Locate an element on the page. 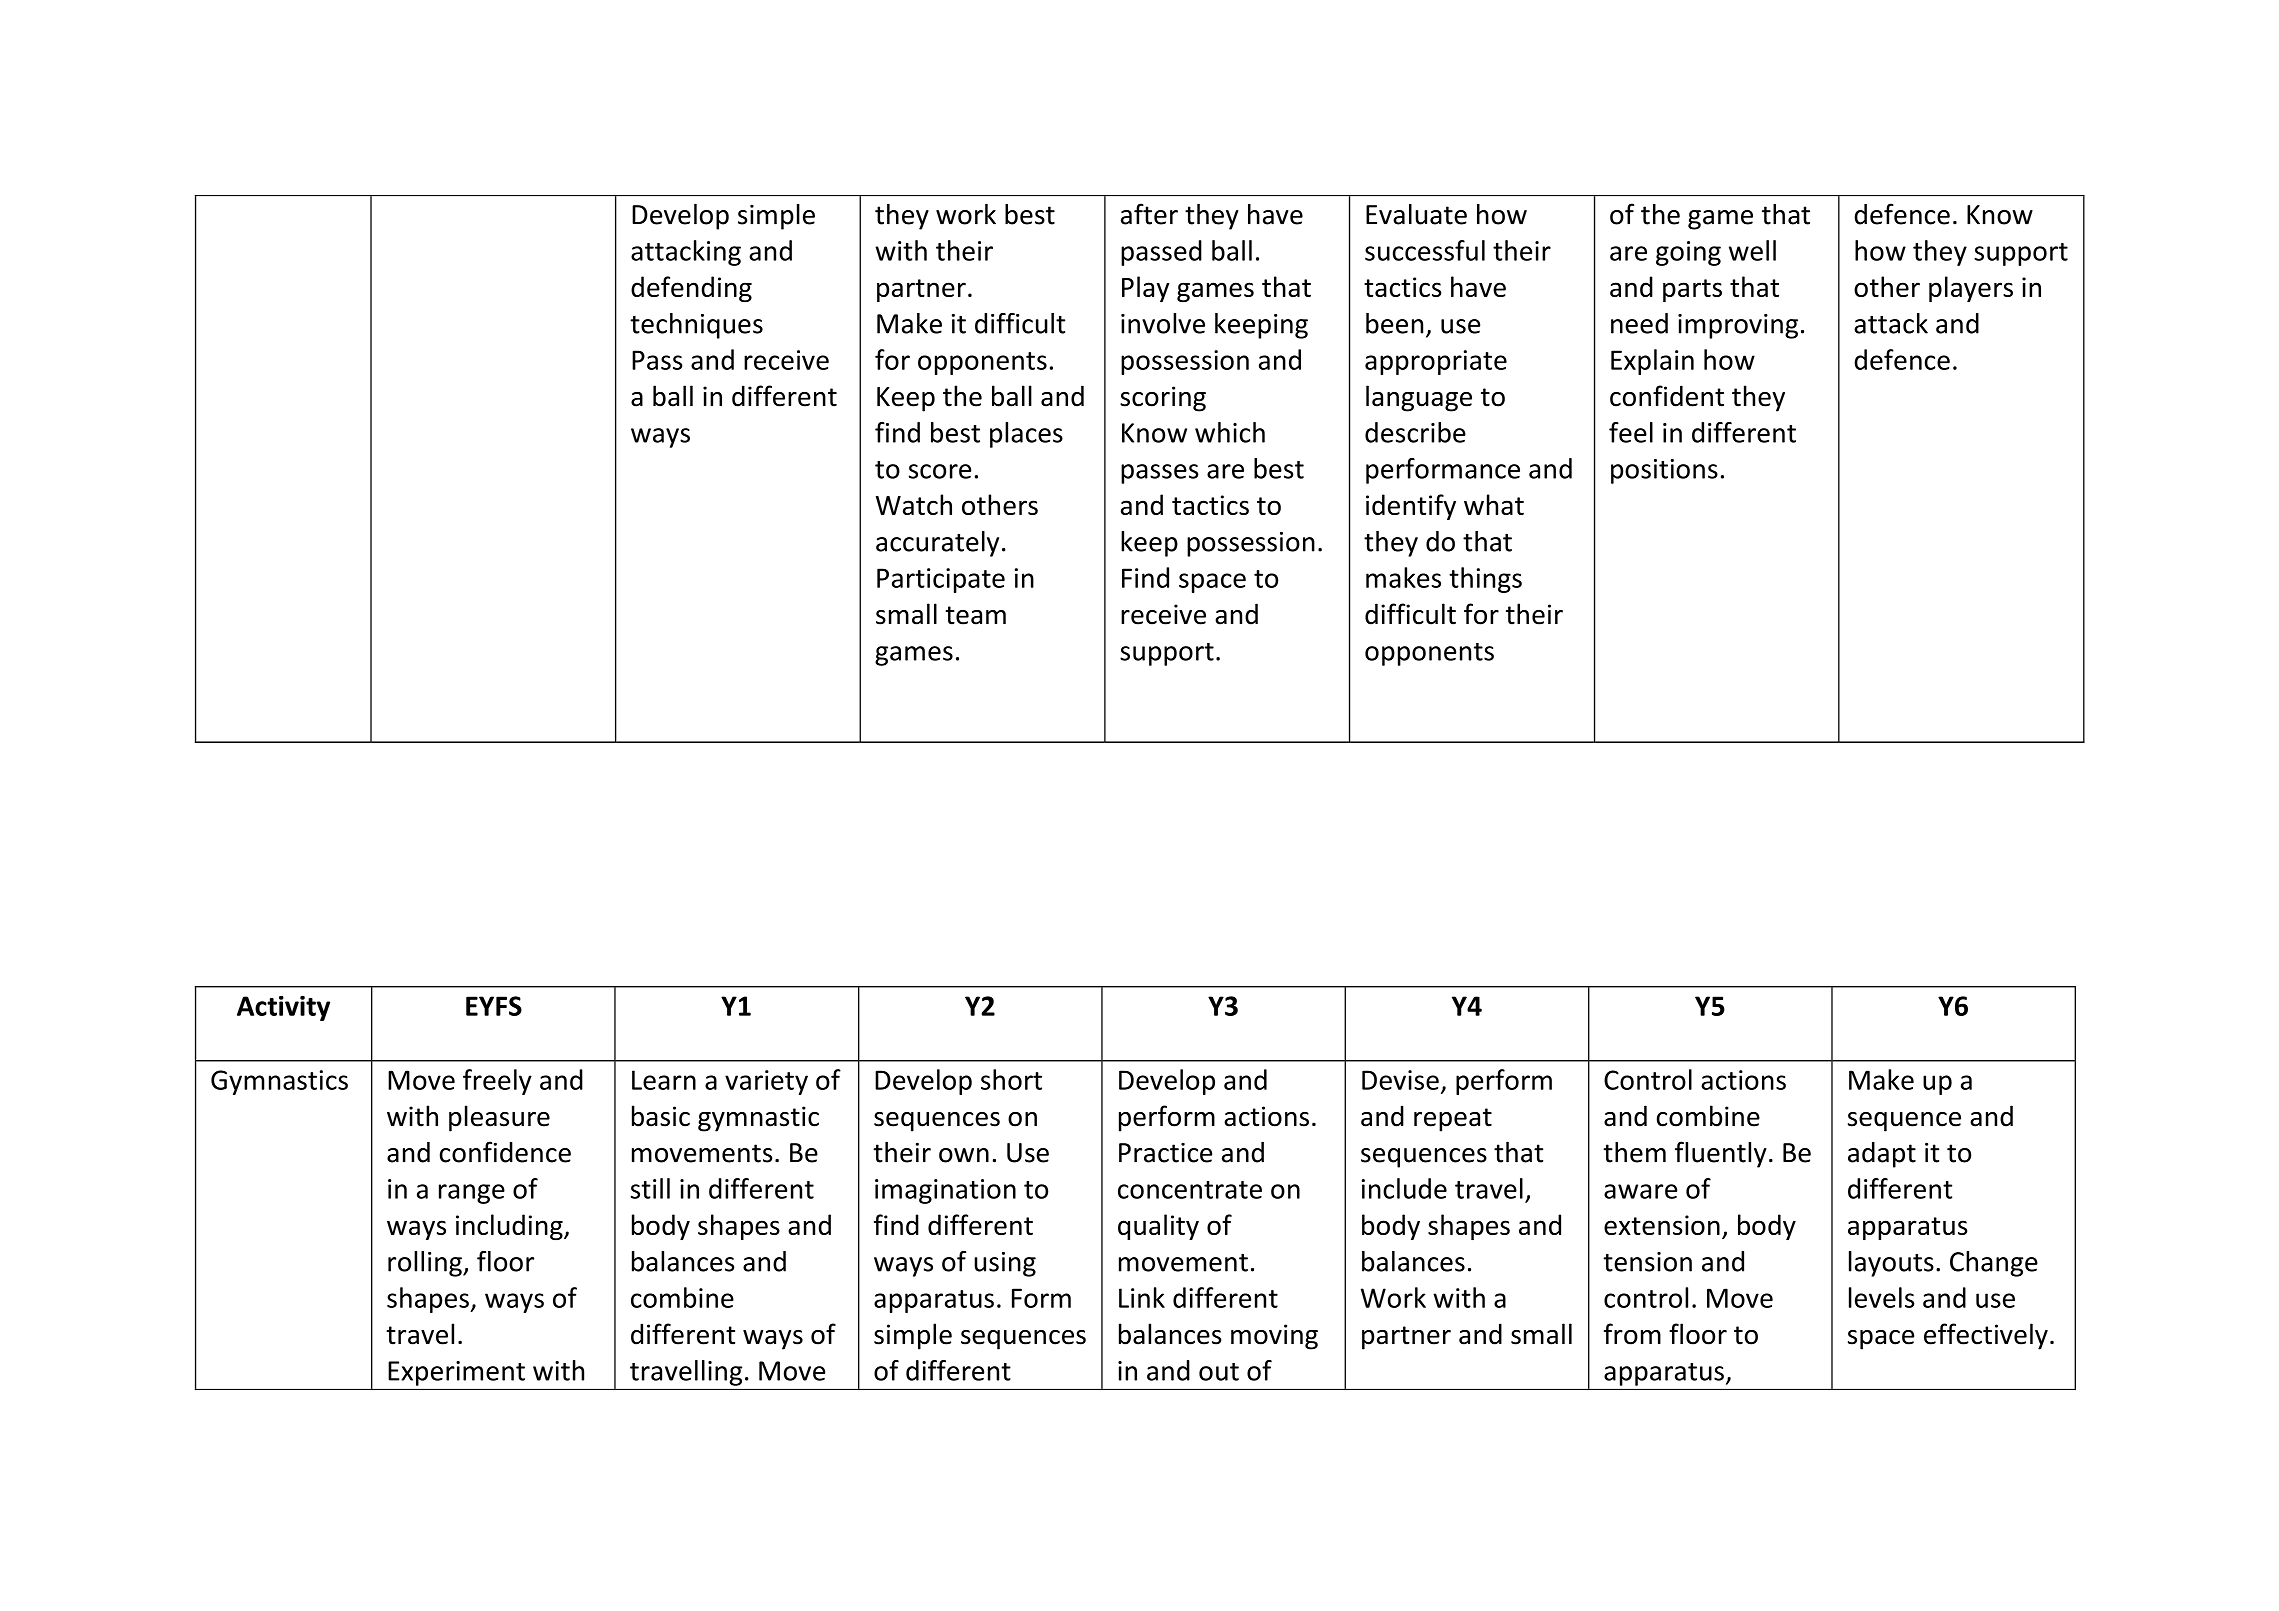 This page has height=1611, width=2279. well is located at coordinates (1752, 250).
